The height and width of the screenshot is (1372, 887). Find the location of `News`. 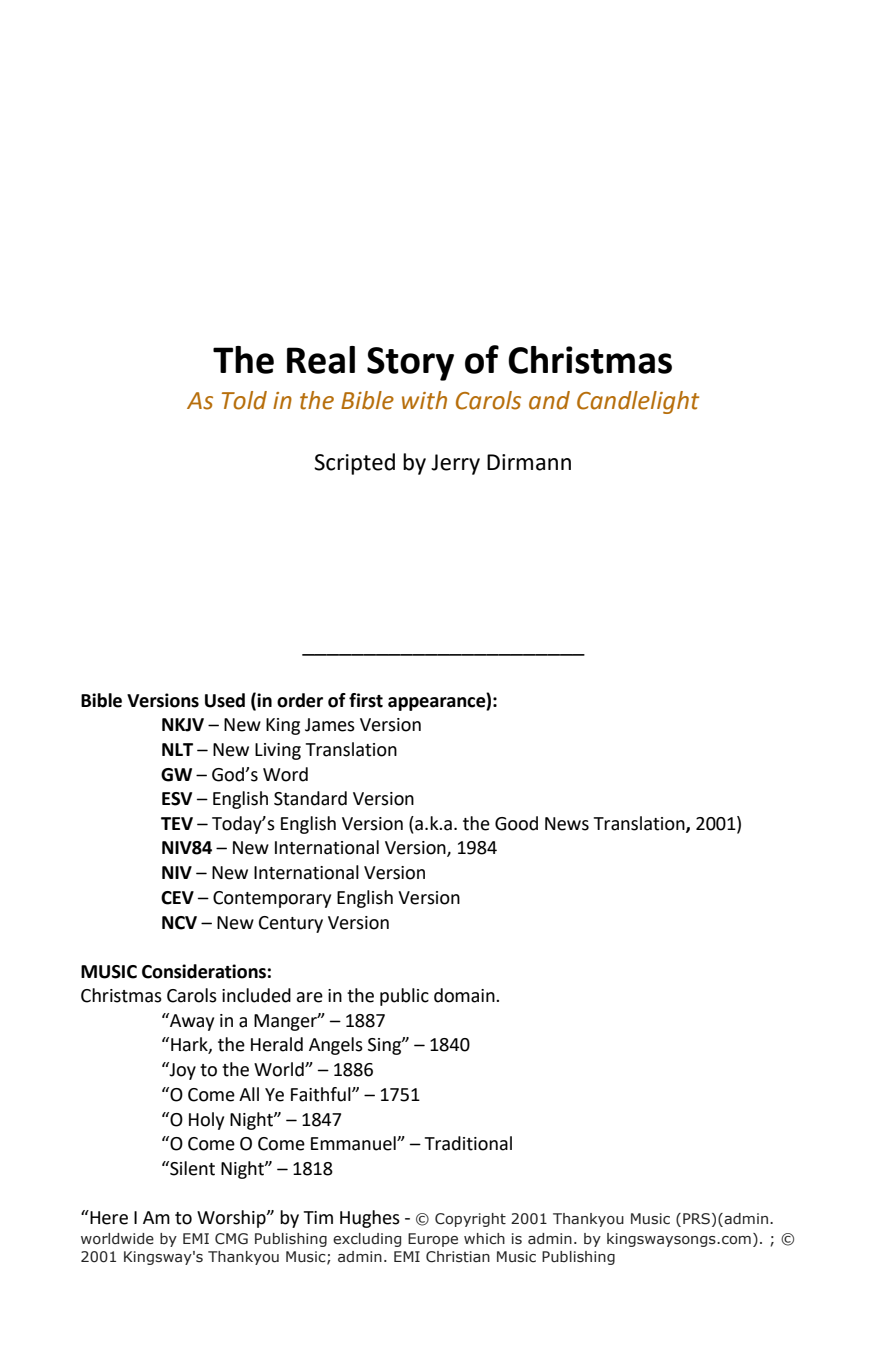

News is located at coordinates (567, 824).
